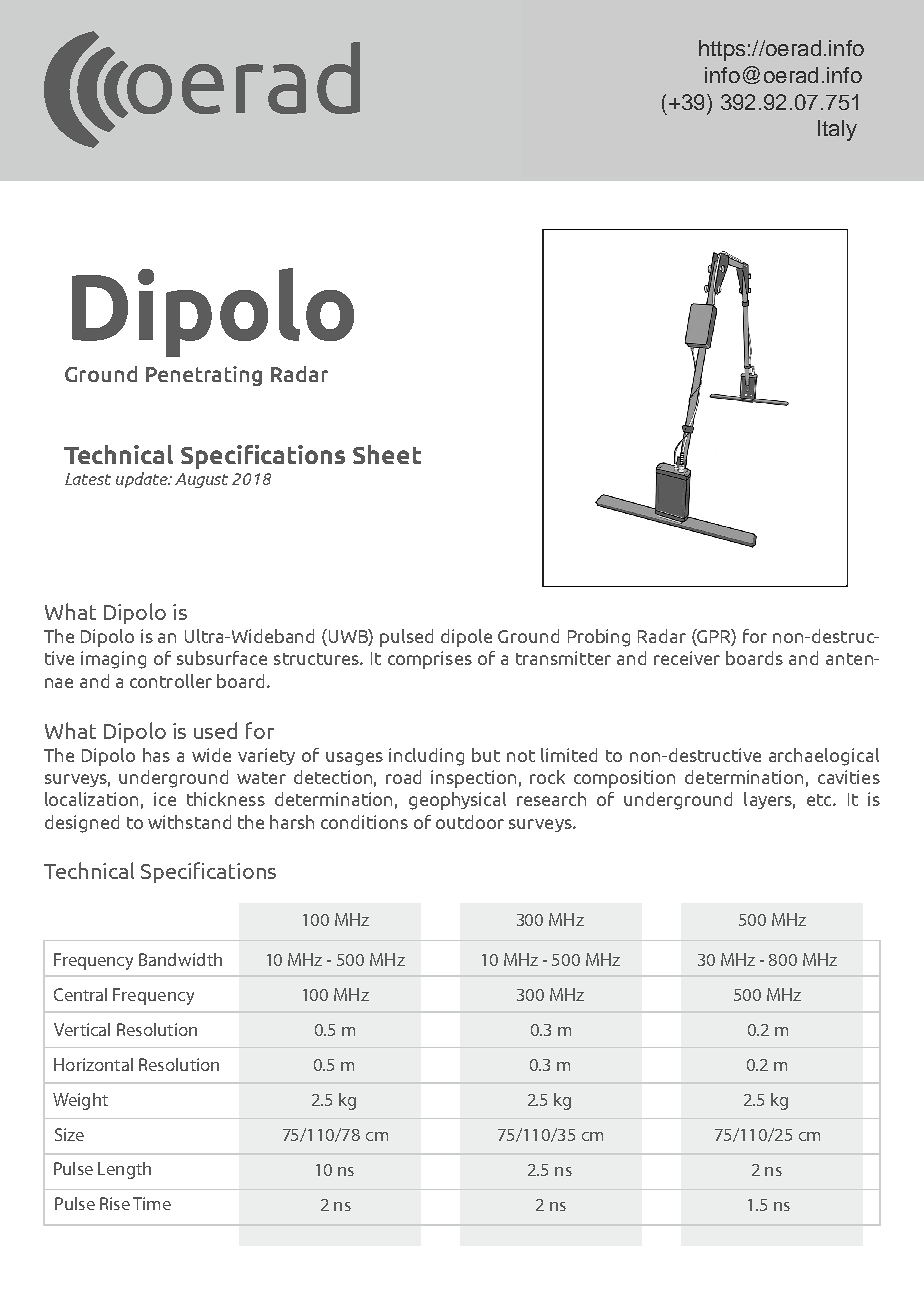 This screenshot has height=1308, width=924. Describe the element at coordinates (687, 658) in the screenshot. I see `receiver` at that location.
